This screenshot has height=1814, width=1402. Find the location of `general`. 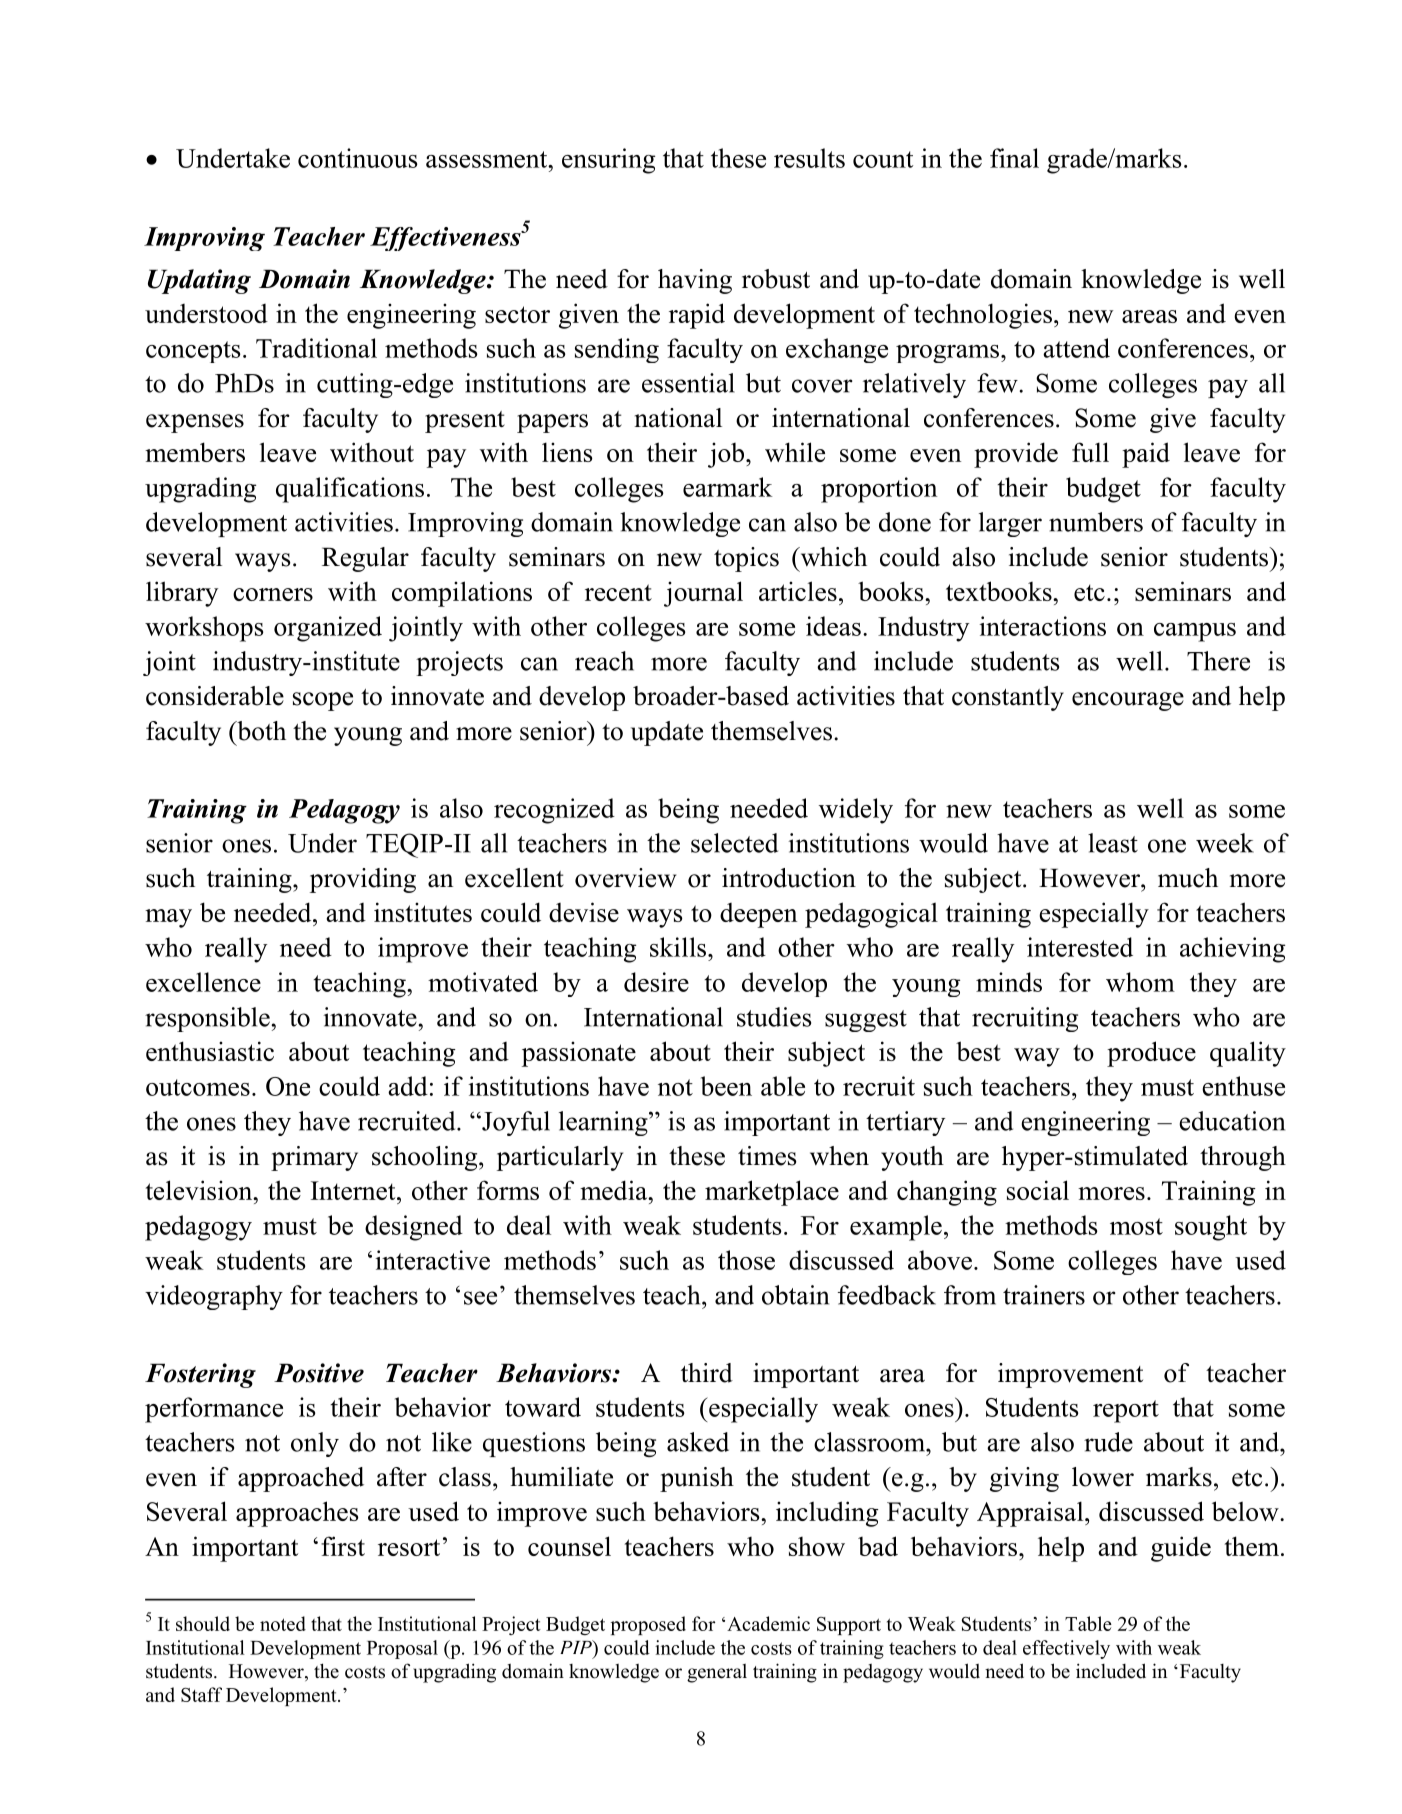

general is located at coordinates (717, 1673).
